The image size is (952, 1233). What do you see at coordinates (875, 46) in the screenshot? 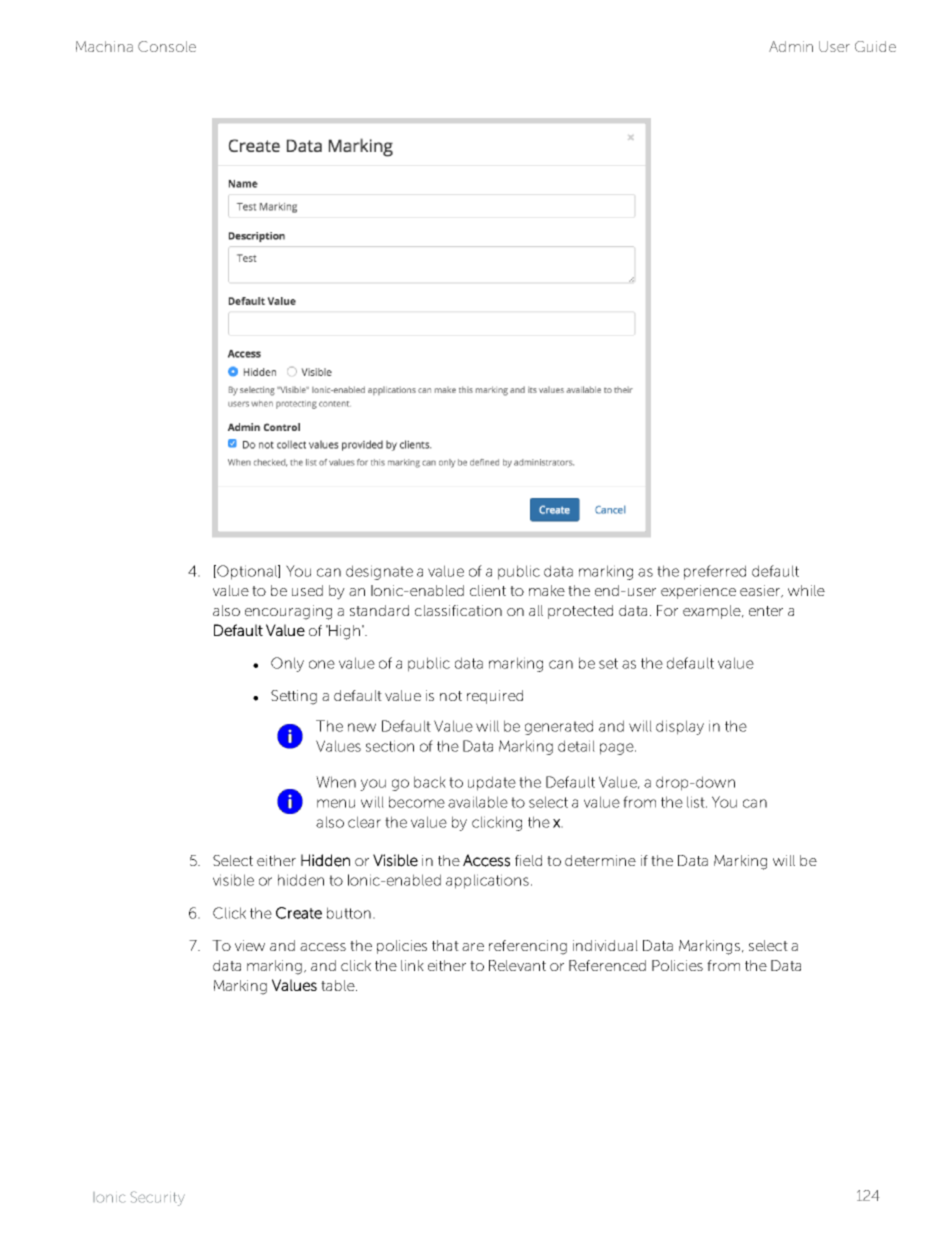
I see `Guide` at bounding box center [875, 46].
